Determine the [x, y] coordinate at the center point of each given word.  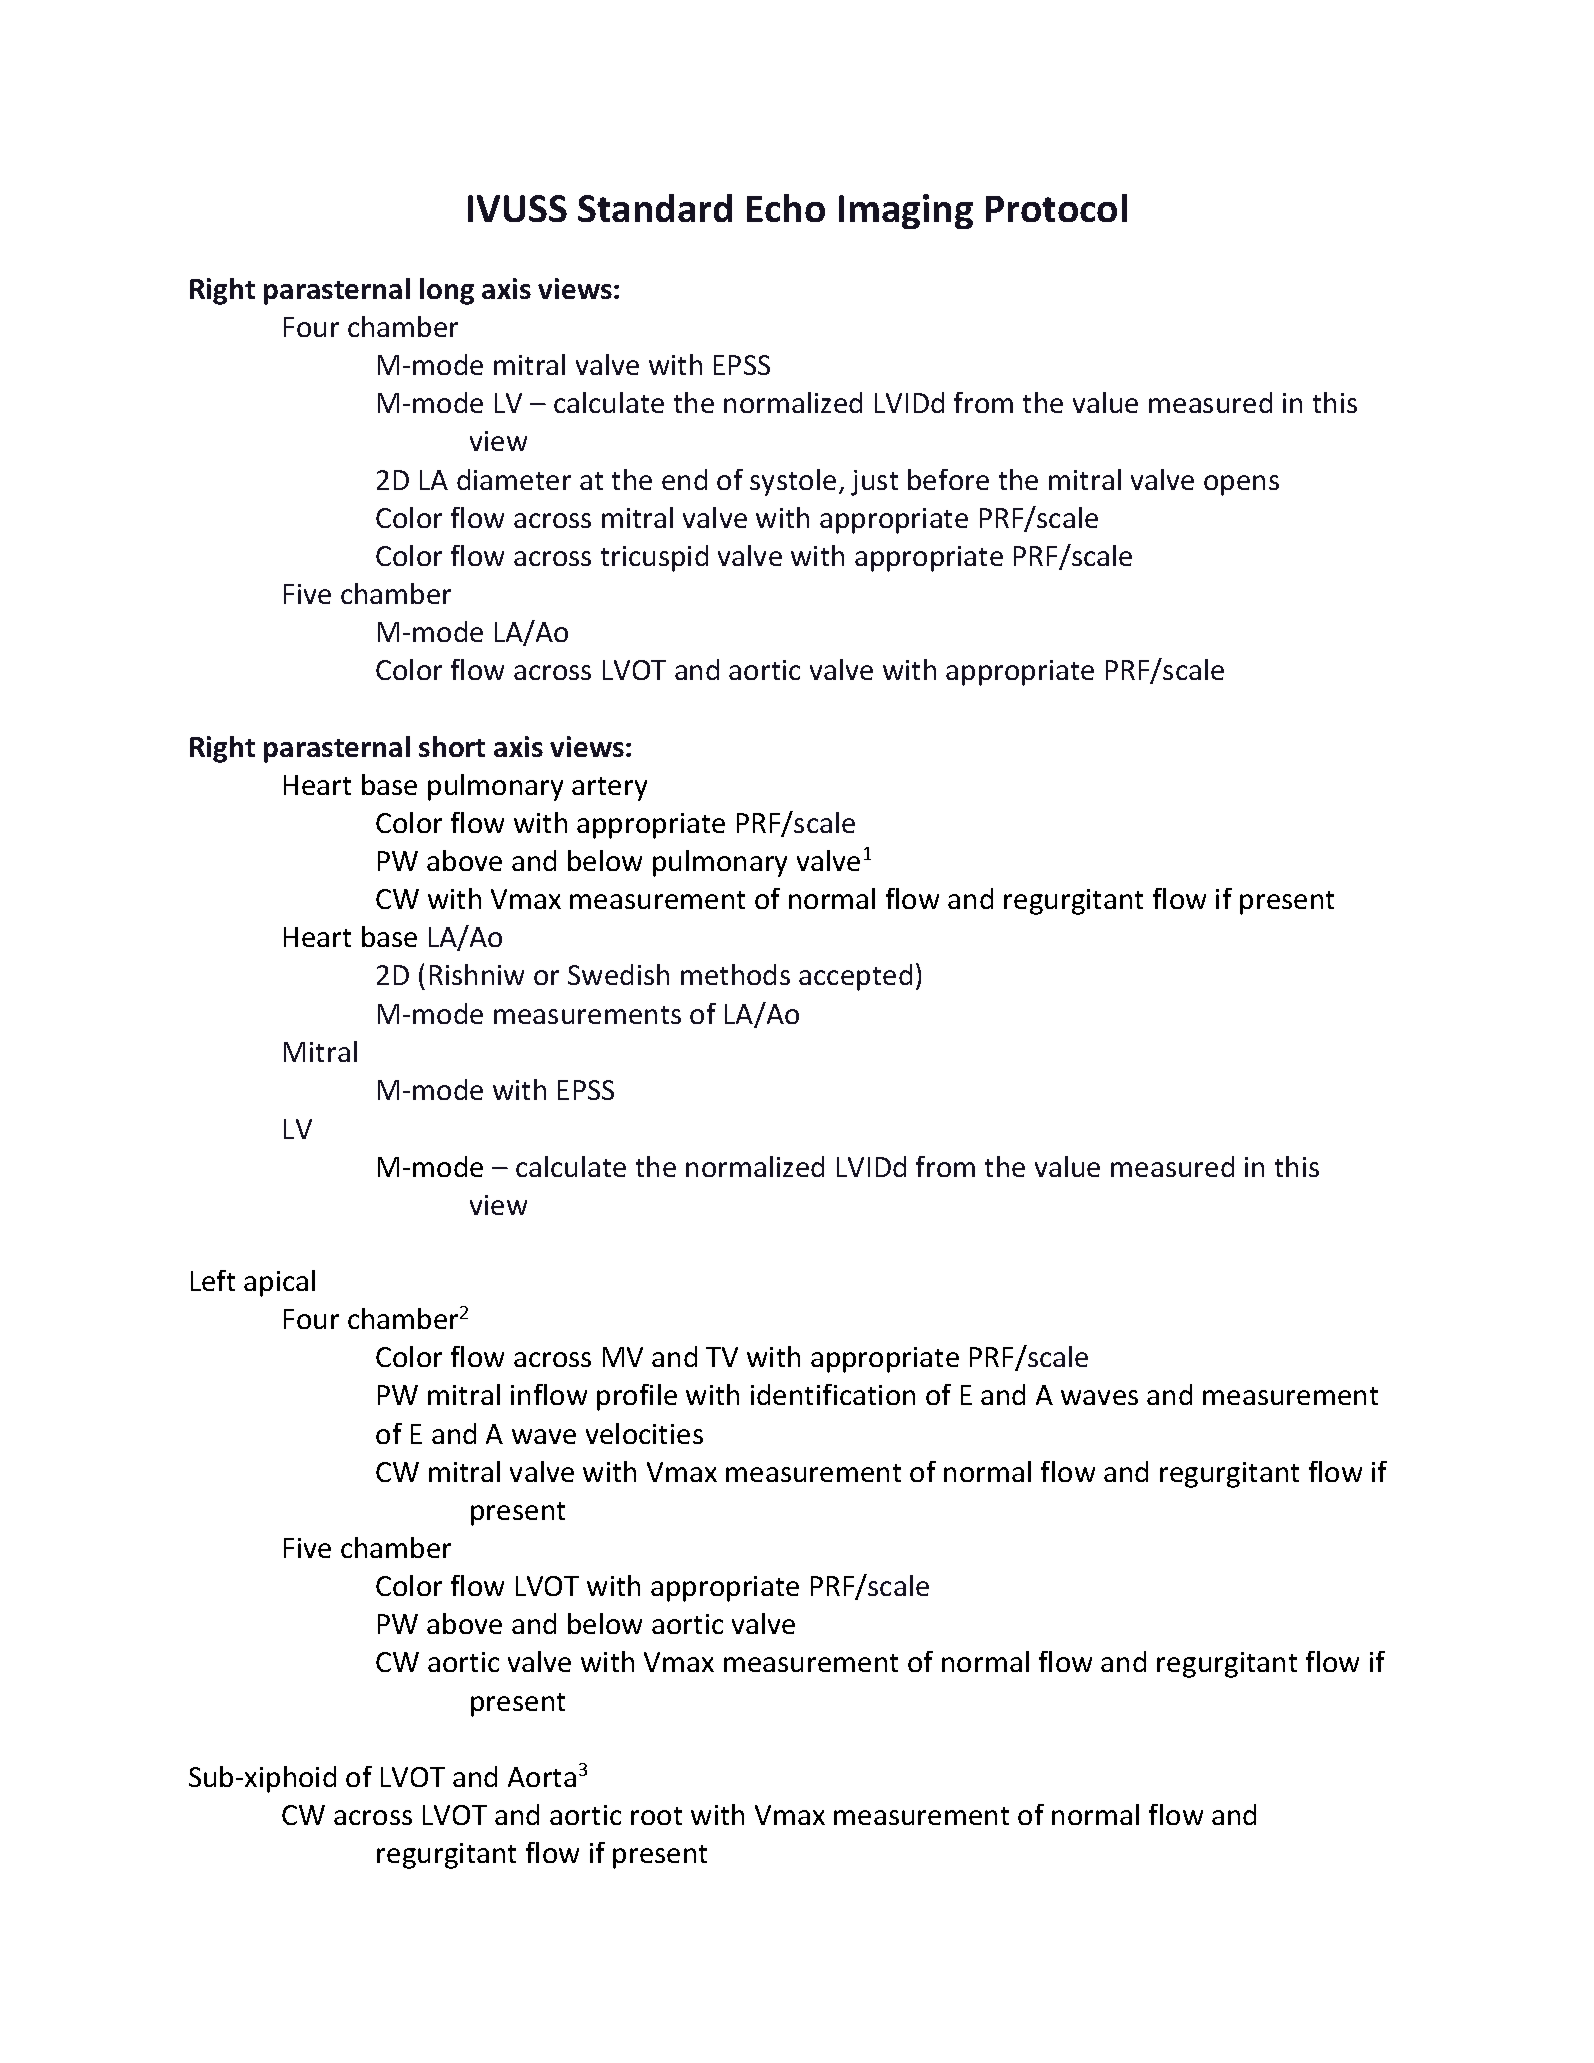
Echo [786, 208]
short [452, 746]
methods [735, 974]
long [447, 291]
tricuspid [654, 558]
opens [1241, 485]
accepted [855, 977]
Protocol [1056, 208]
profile [637, 1397]
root [656, 1816]
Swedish [618, 974]
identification [833, 1394]
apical [279, 1283]
